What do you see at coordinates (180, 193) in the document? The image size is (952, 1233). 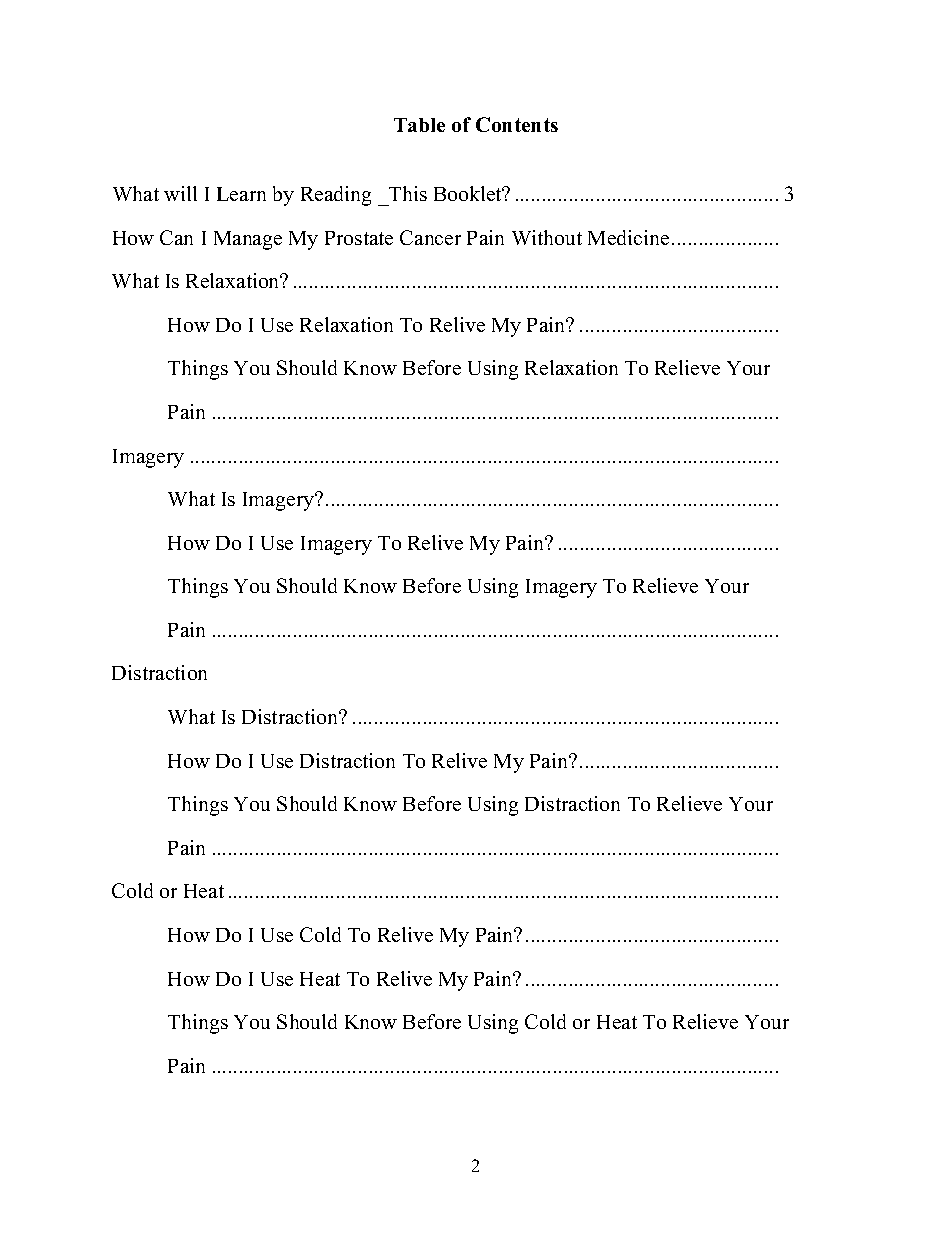 I see `will` at bounding box center [180, 193].
